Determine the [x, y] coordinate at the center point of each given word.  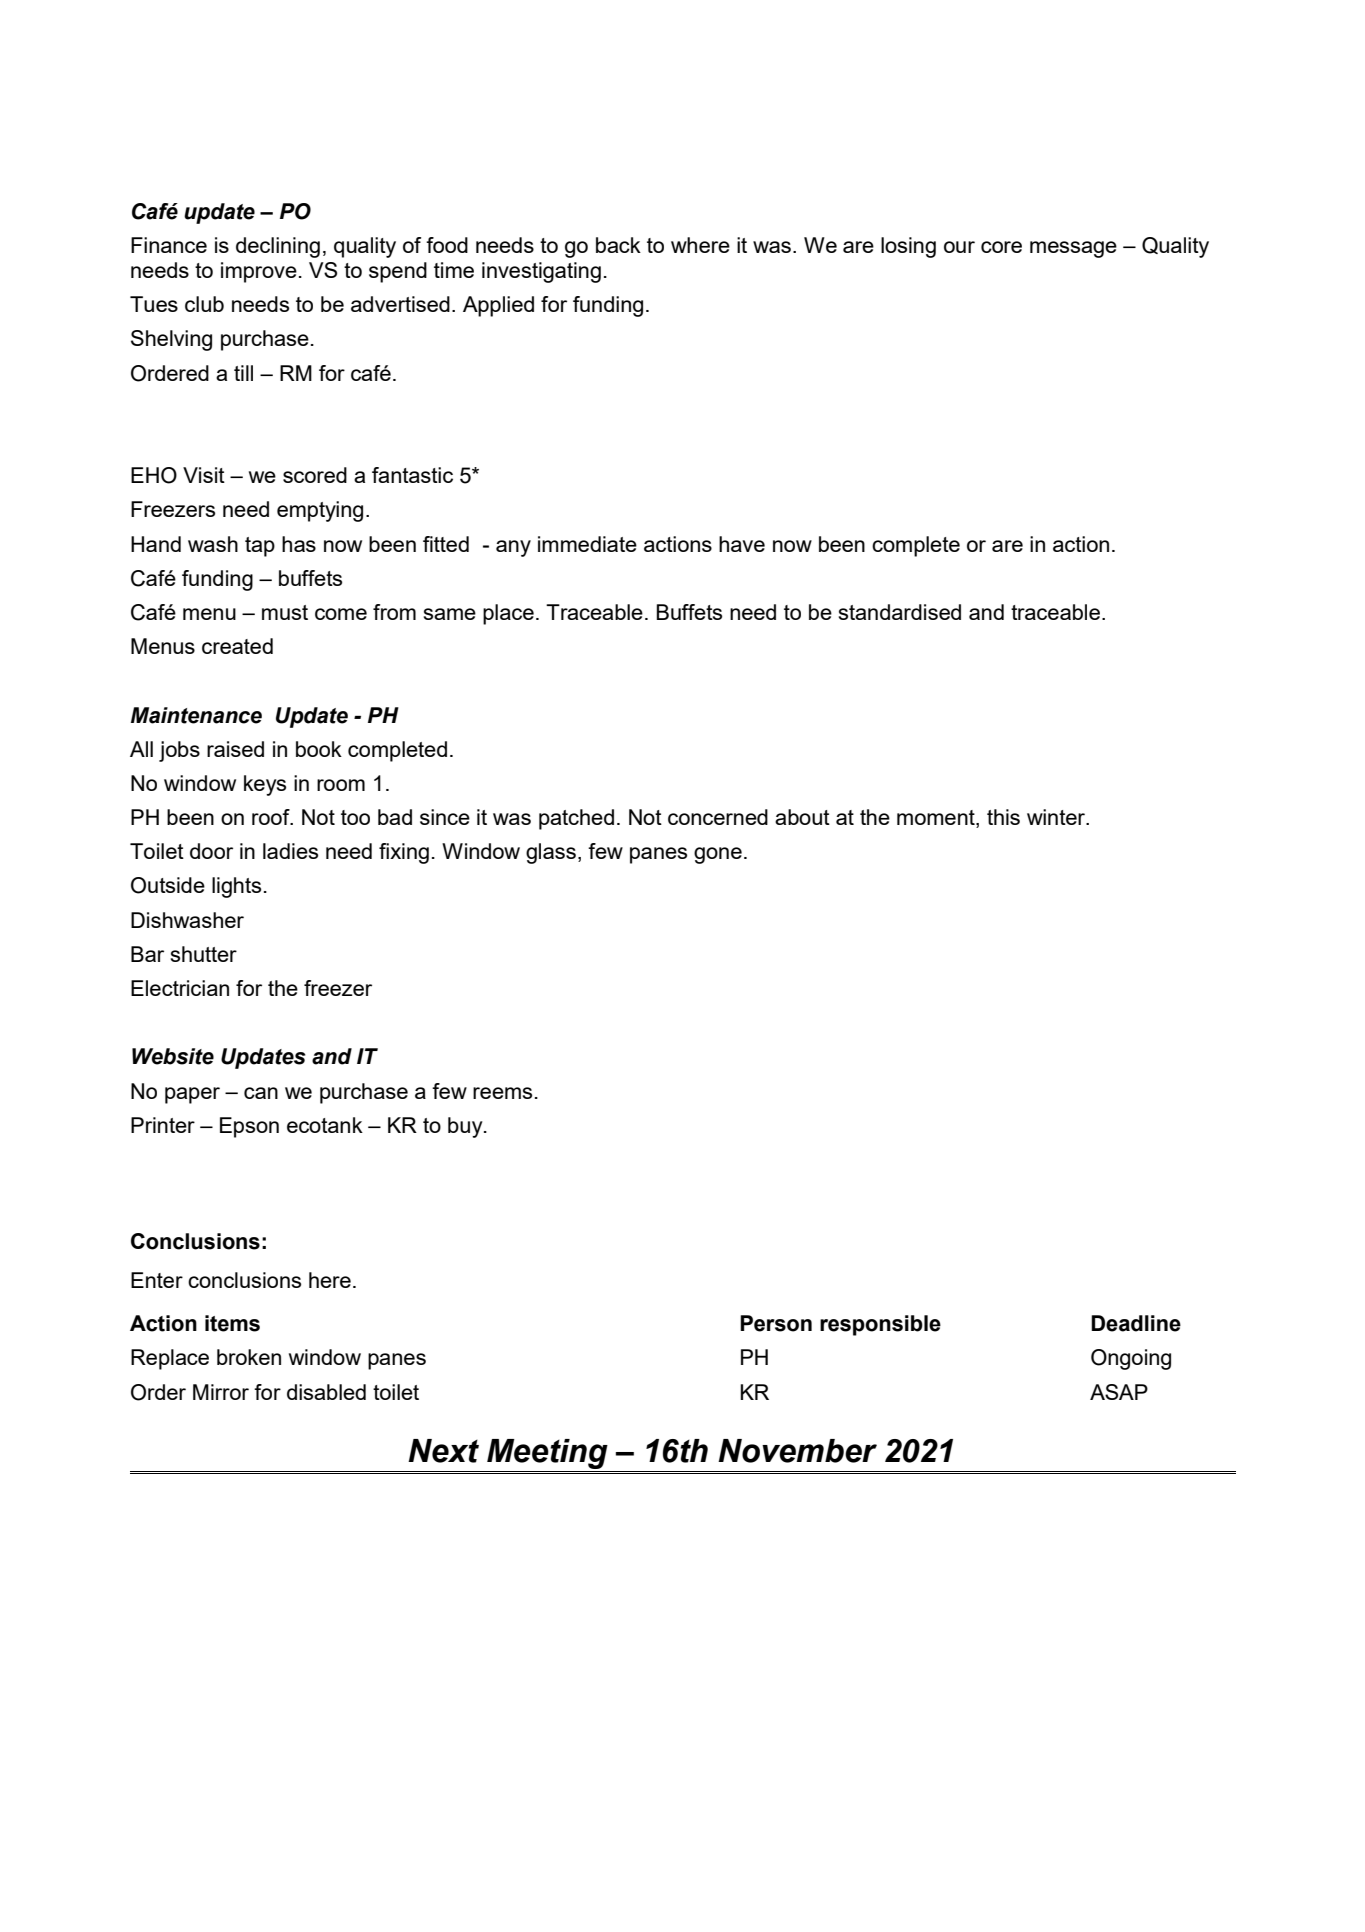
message [1073, 249]
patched [576, 819]
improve [259, 272]
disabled [326, 1392]
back [618, 245]
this [1003, 817]
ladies [290, 851]
